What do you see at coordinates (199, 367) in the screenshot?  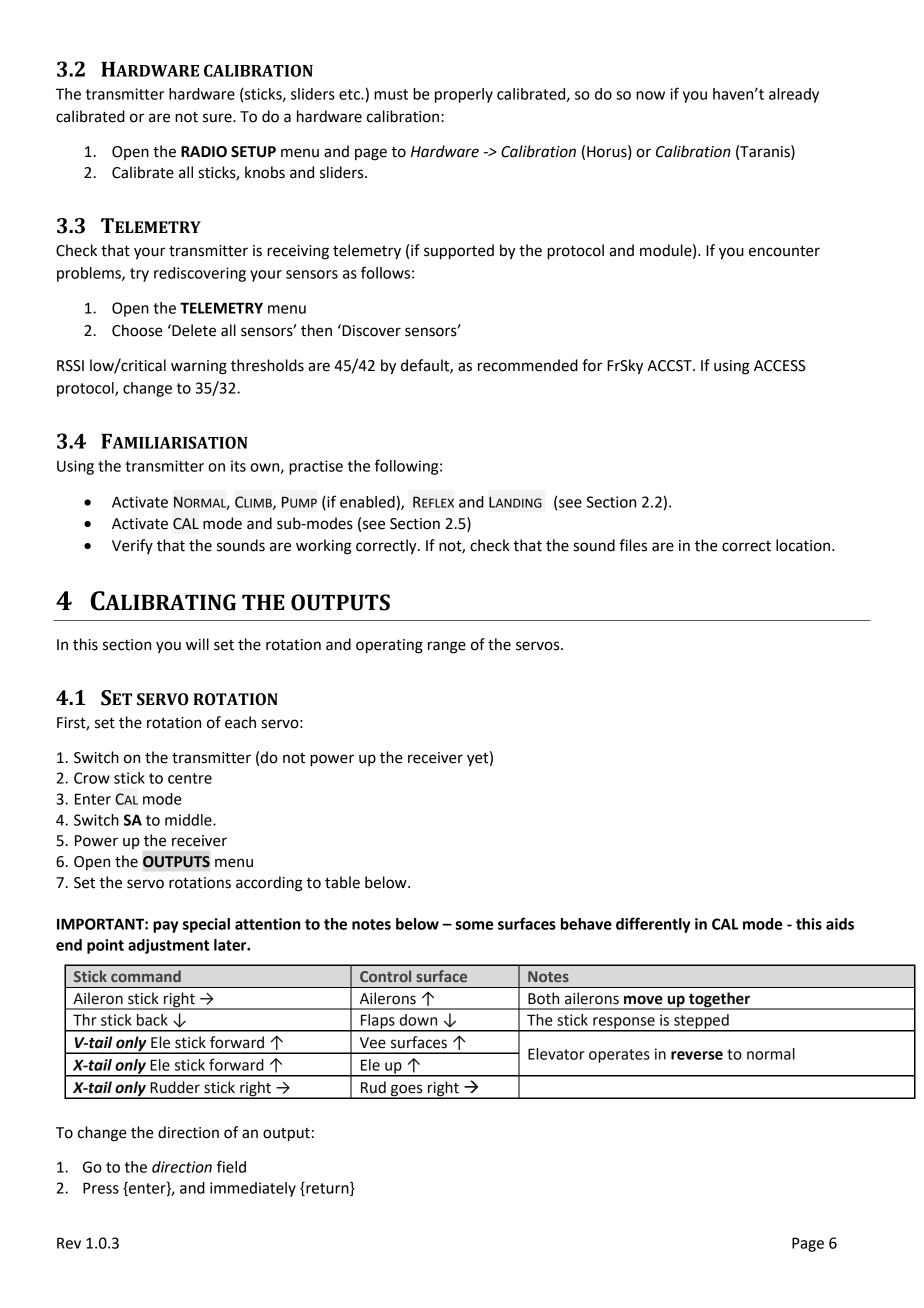 I see `warning` at bounding box center [199, 367].
